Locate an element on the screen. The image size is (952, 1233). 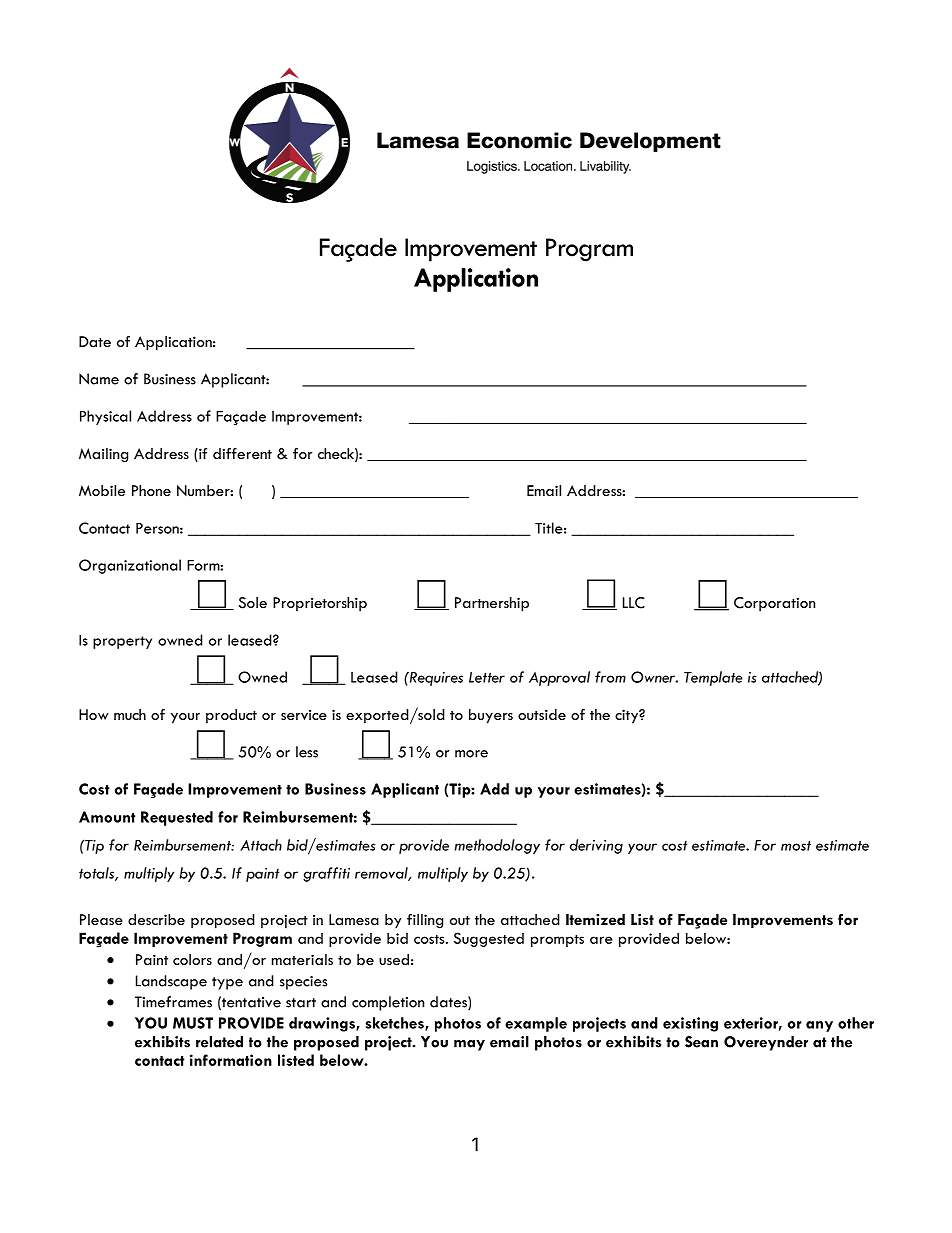
Physical is located at coordinates (105, 417).
